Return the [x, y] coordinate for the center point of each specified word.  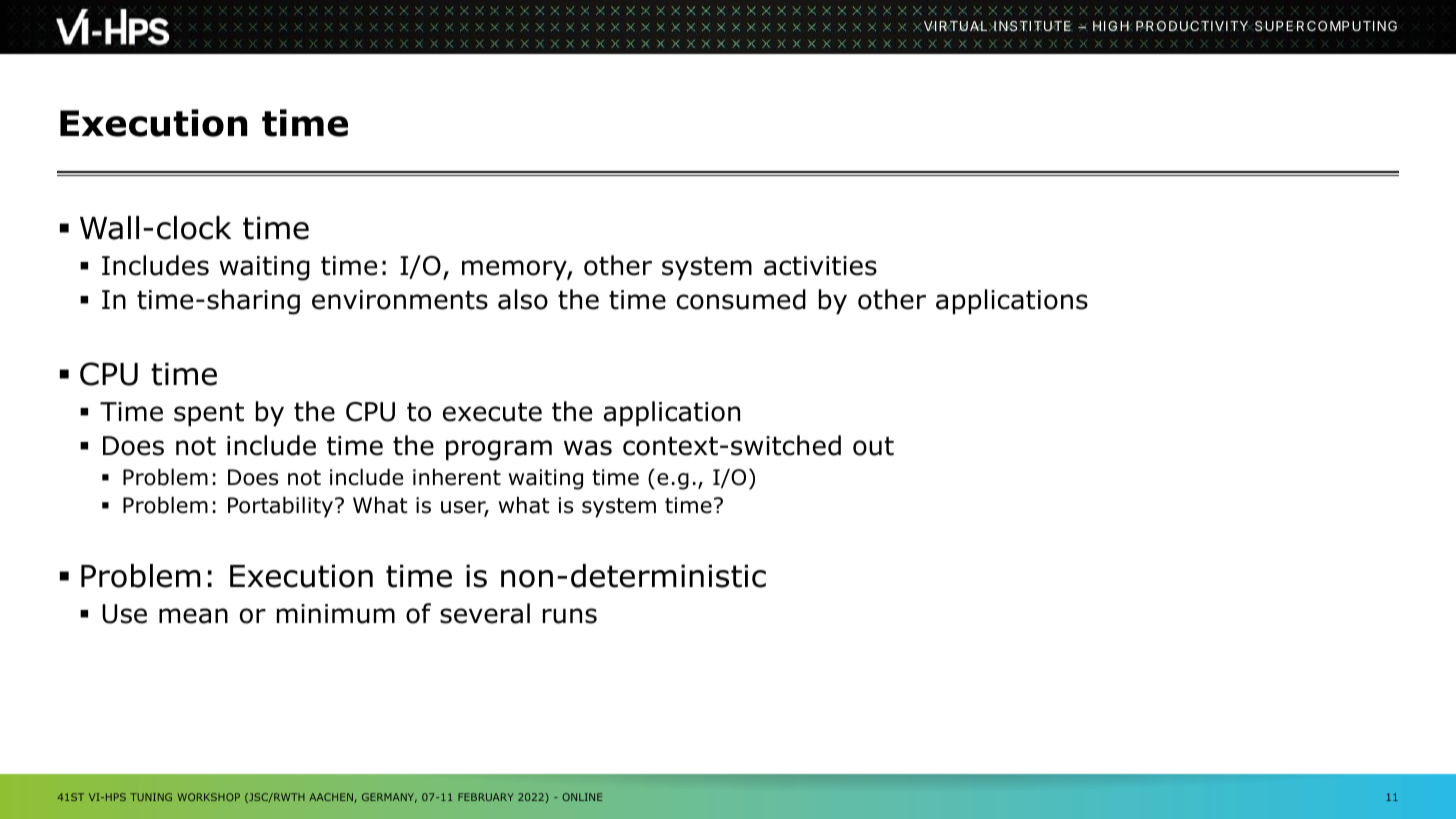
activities [820, 266]
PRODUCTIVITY [1193, 26]
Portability [282, 507]
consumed [741, 299]
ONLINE [582, 797]
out [873, 446]
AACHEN [331, 797]
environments [400, 300]
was [588, 448]
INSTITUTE [1032, 26]
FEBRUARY [486, 797]
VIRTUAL [955, 26]
